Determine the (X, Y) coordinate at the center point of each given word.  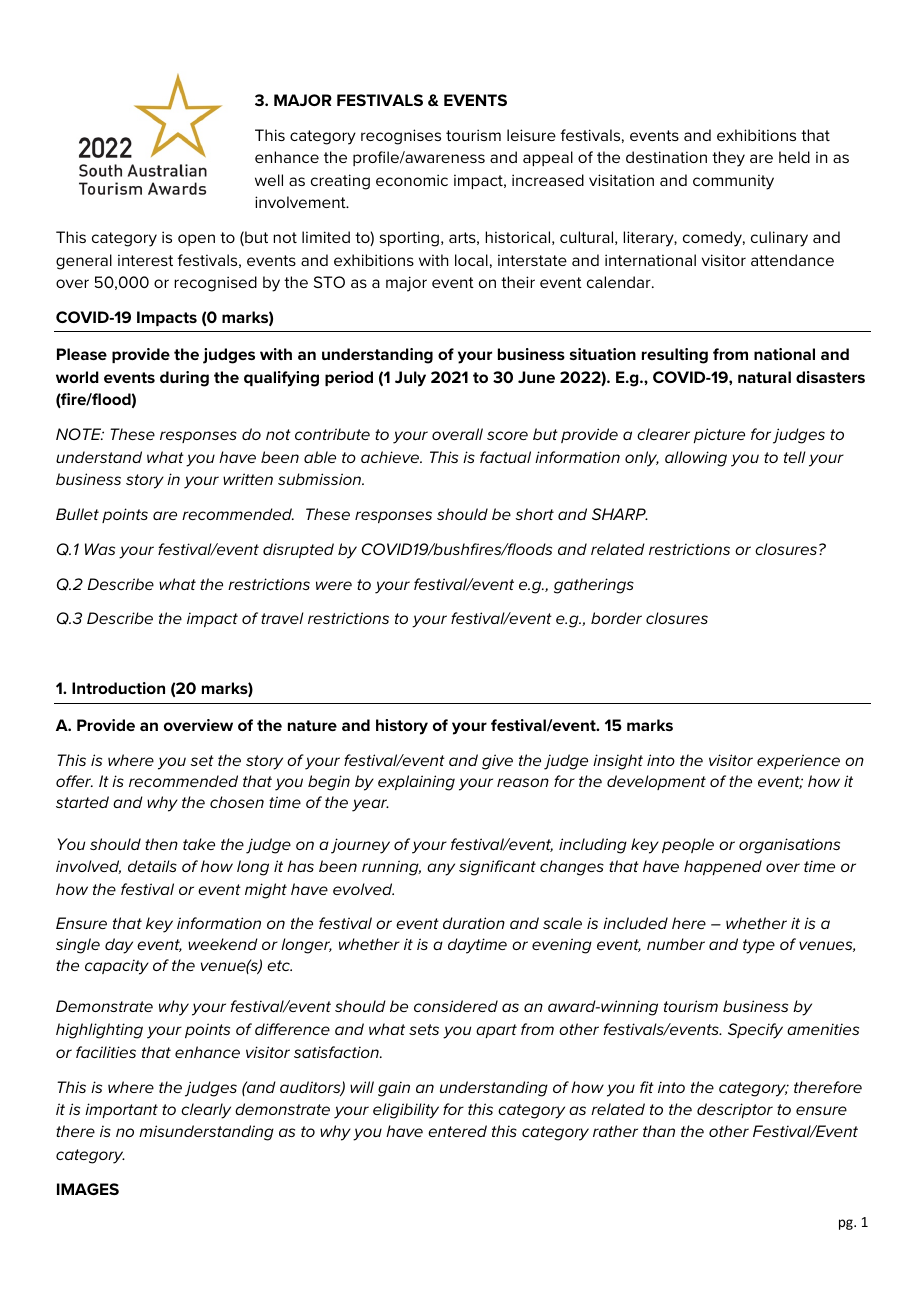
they (728, 159)
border (616, 618)
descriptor (735, 1110)
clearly (206, 1111)
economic (412, 180)
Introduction (118, 688)
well (269, 180)
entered (457, 1131)
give (497, 762)
